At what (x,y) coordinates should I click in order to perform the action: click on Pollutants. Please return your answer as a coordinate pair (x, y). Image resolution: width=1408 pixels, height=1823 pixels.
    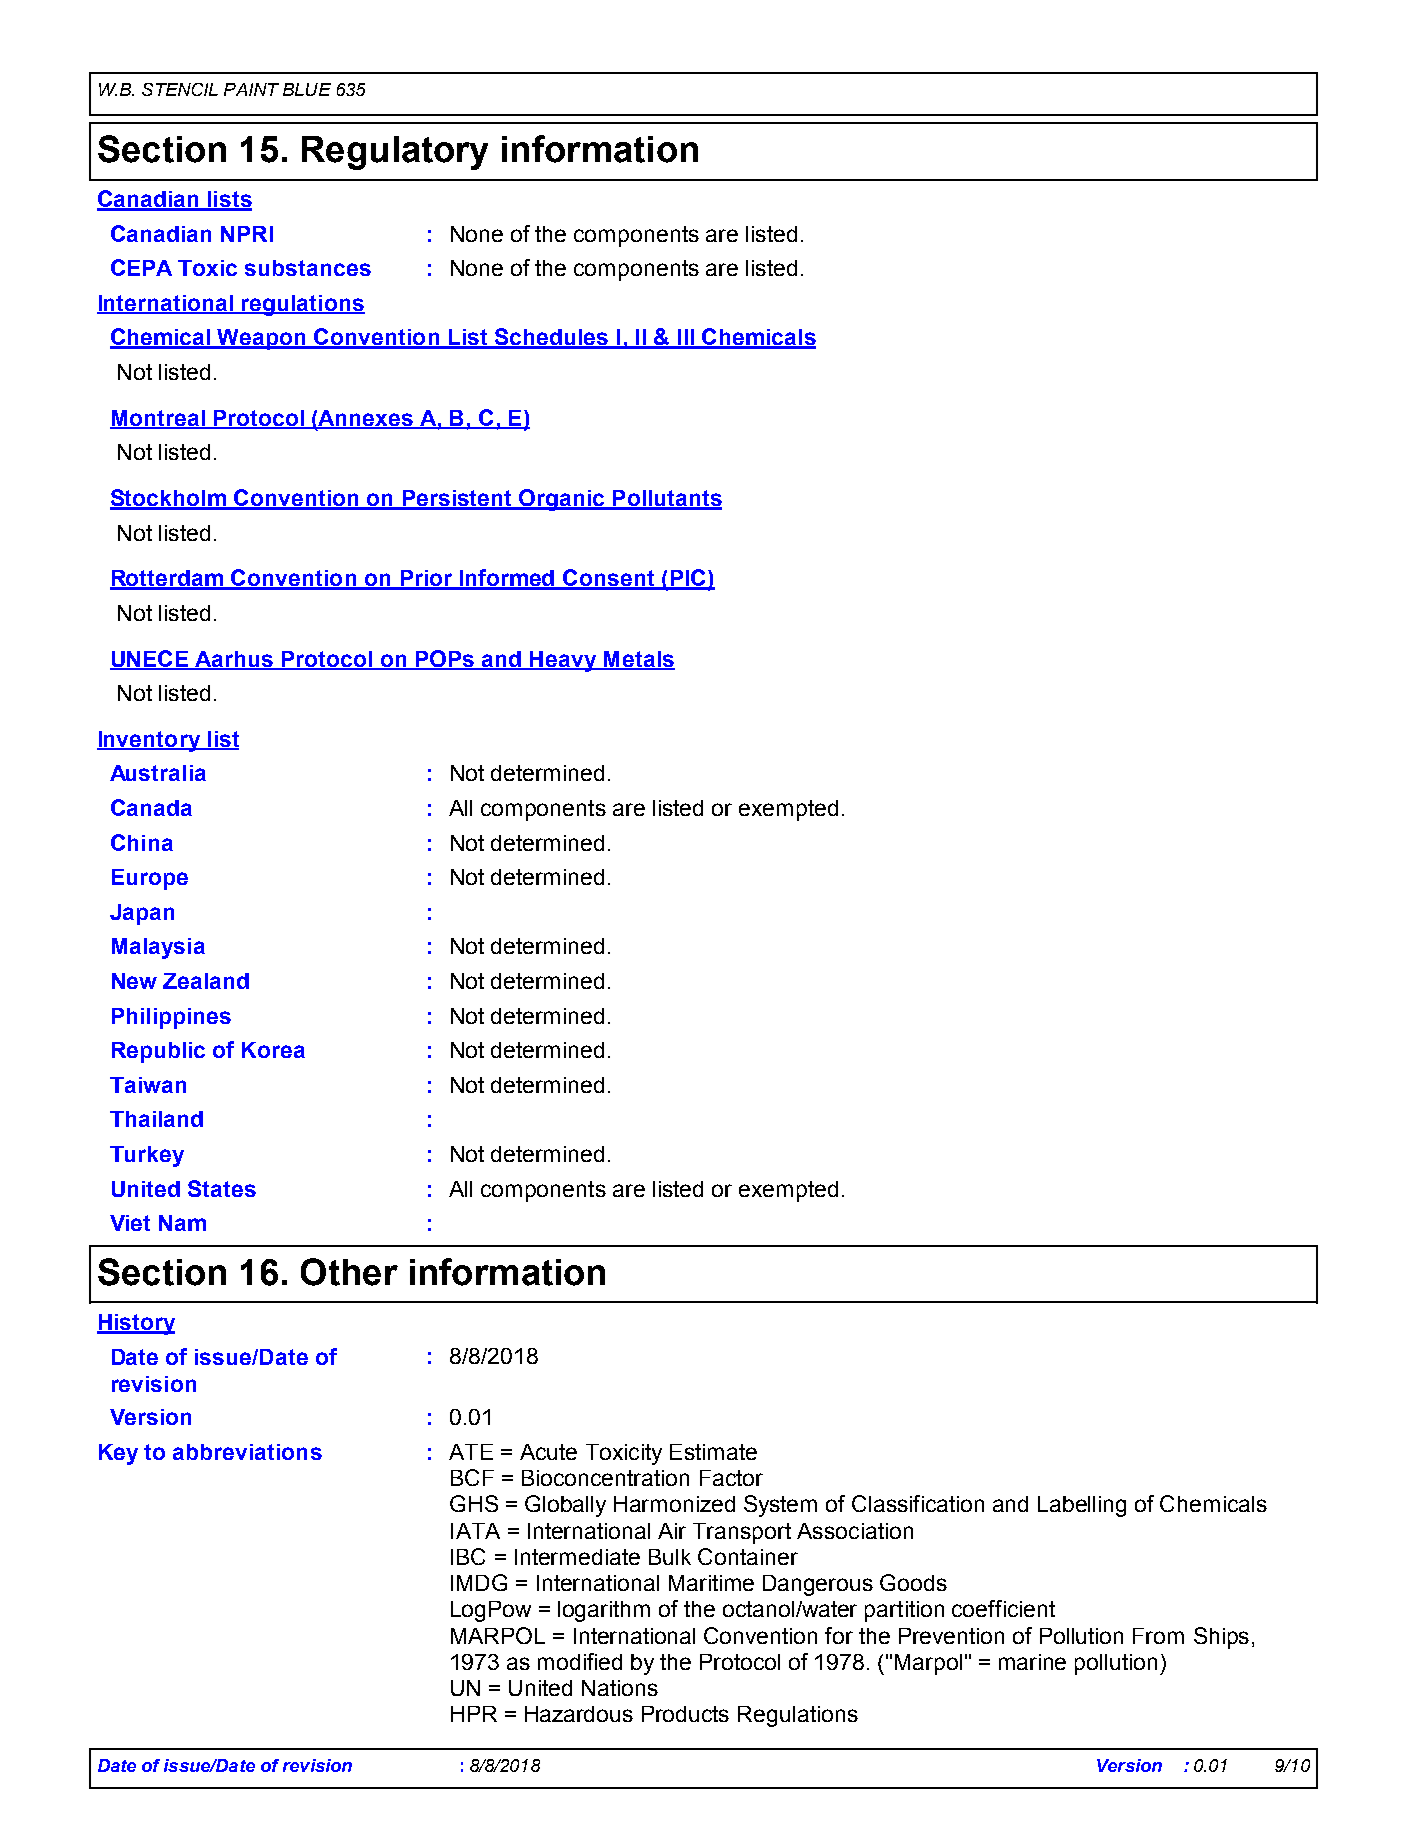
    Looking at the image, I should click on (666, 499).
